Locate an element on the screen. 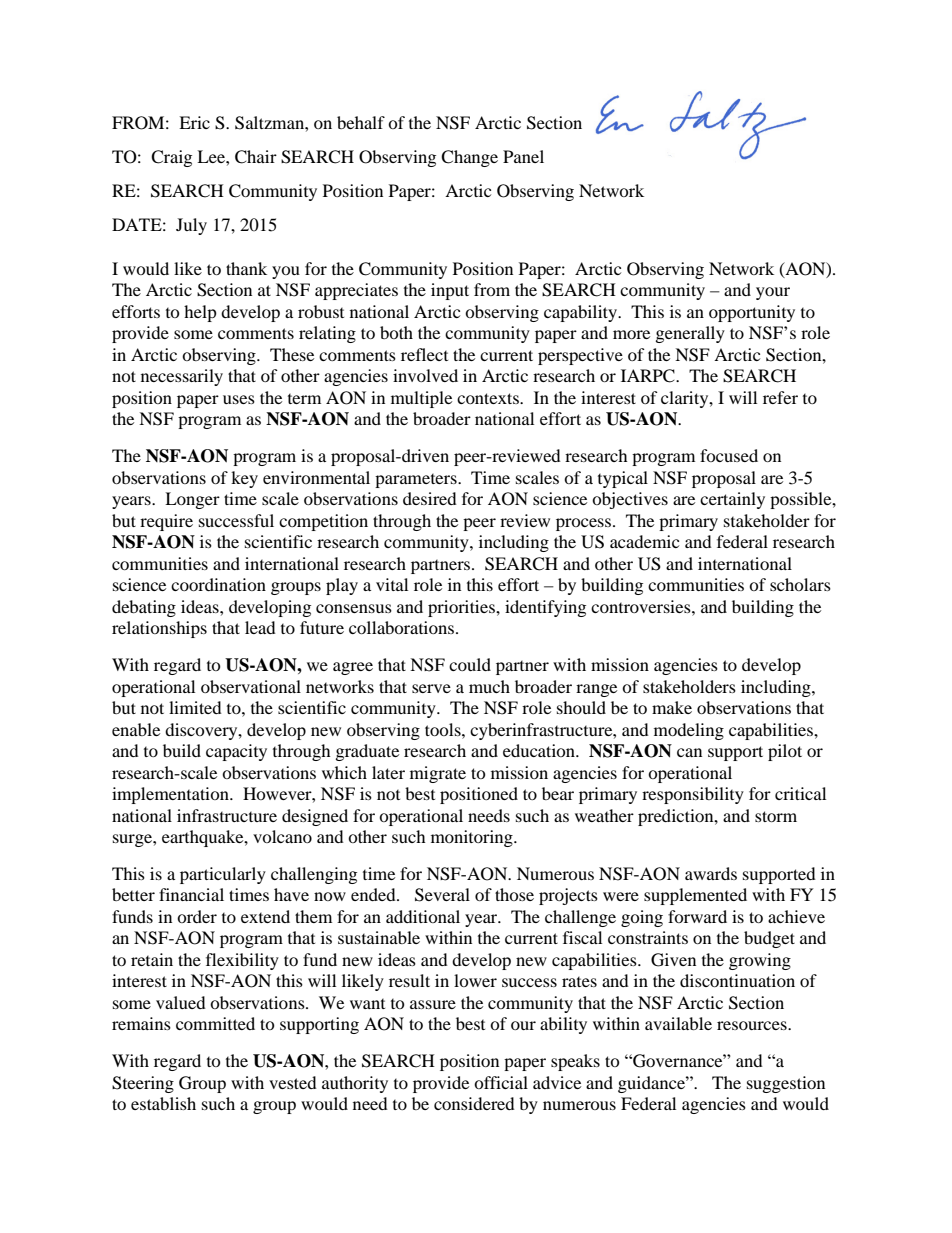  Panel is located at coordinates (523, 156).
